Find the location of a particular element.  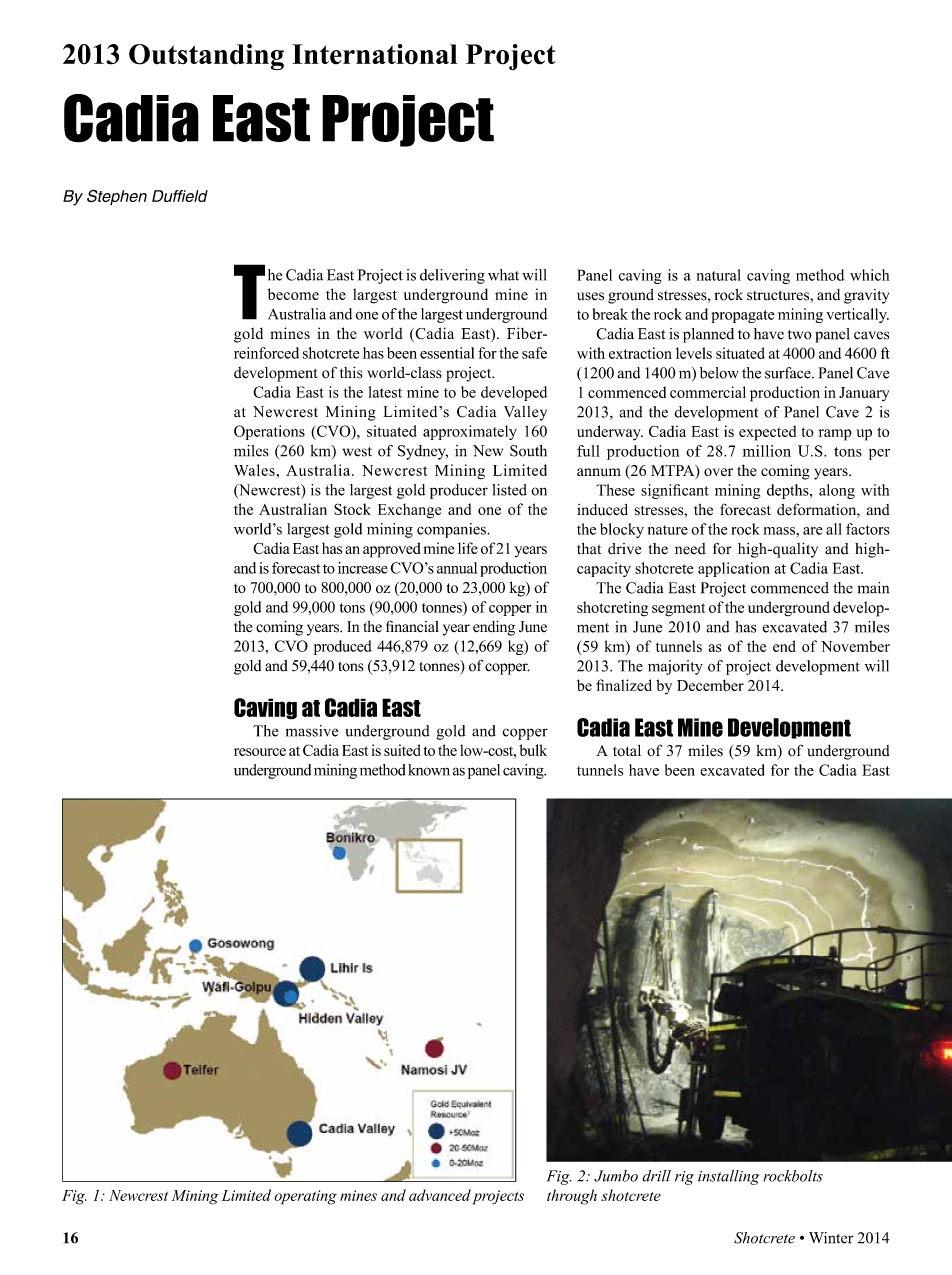

million is located at coordinates (767, 451).
